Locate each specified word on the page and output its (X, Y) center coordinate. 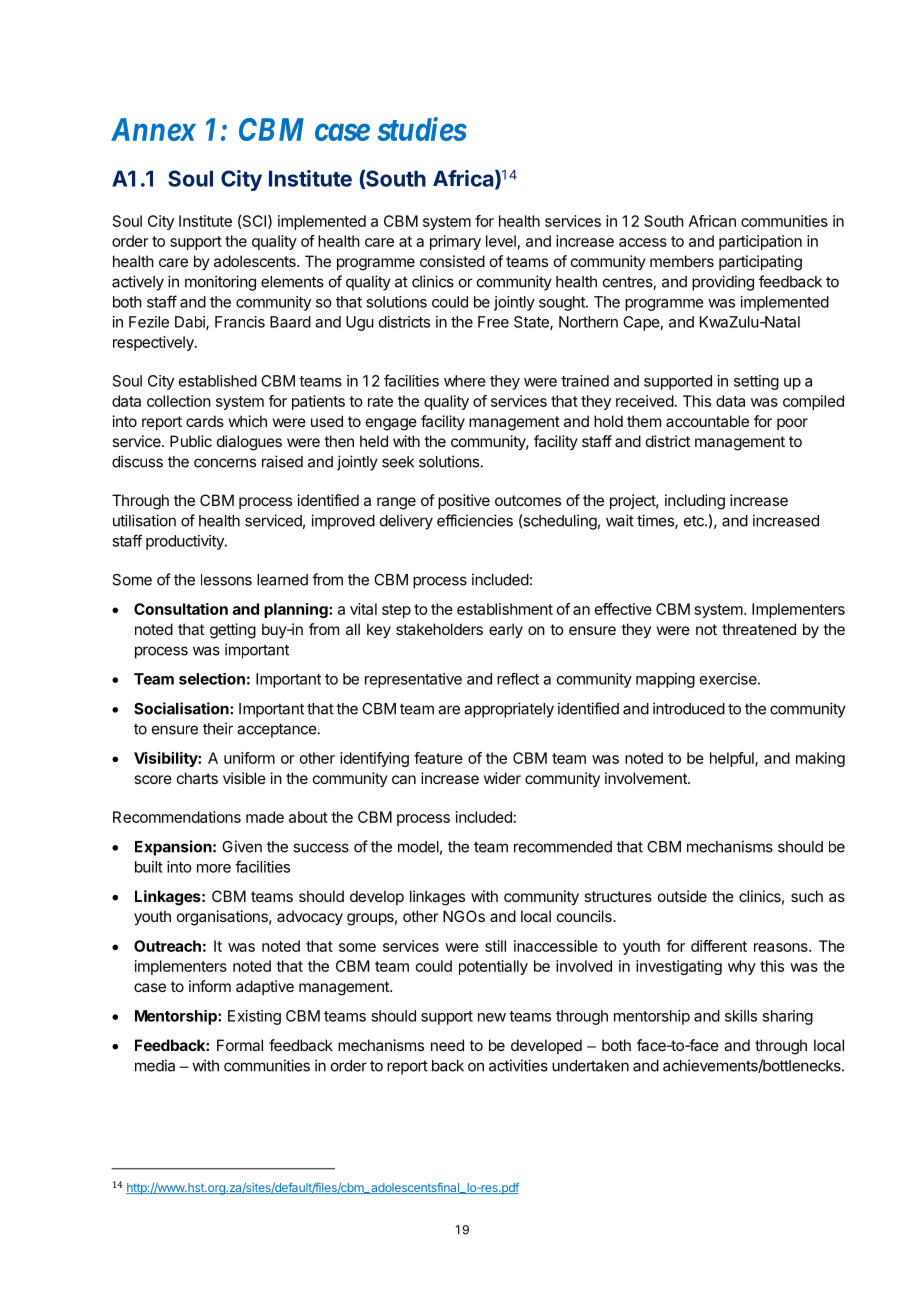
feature (438, 758)
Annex (153, 129)
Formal (240, 1045)
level (501, 241)
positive (464, 501)
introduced (689, 708)
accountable (707, 421)
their (218, 728)
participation (760, 242)
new (492, 1017)
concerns (225, 463)
